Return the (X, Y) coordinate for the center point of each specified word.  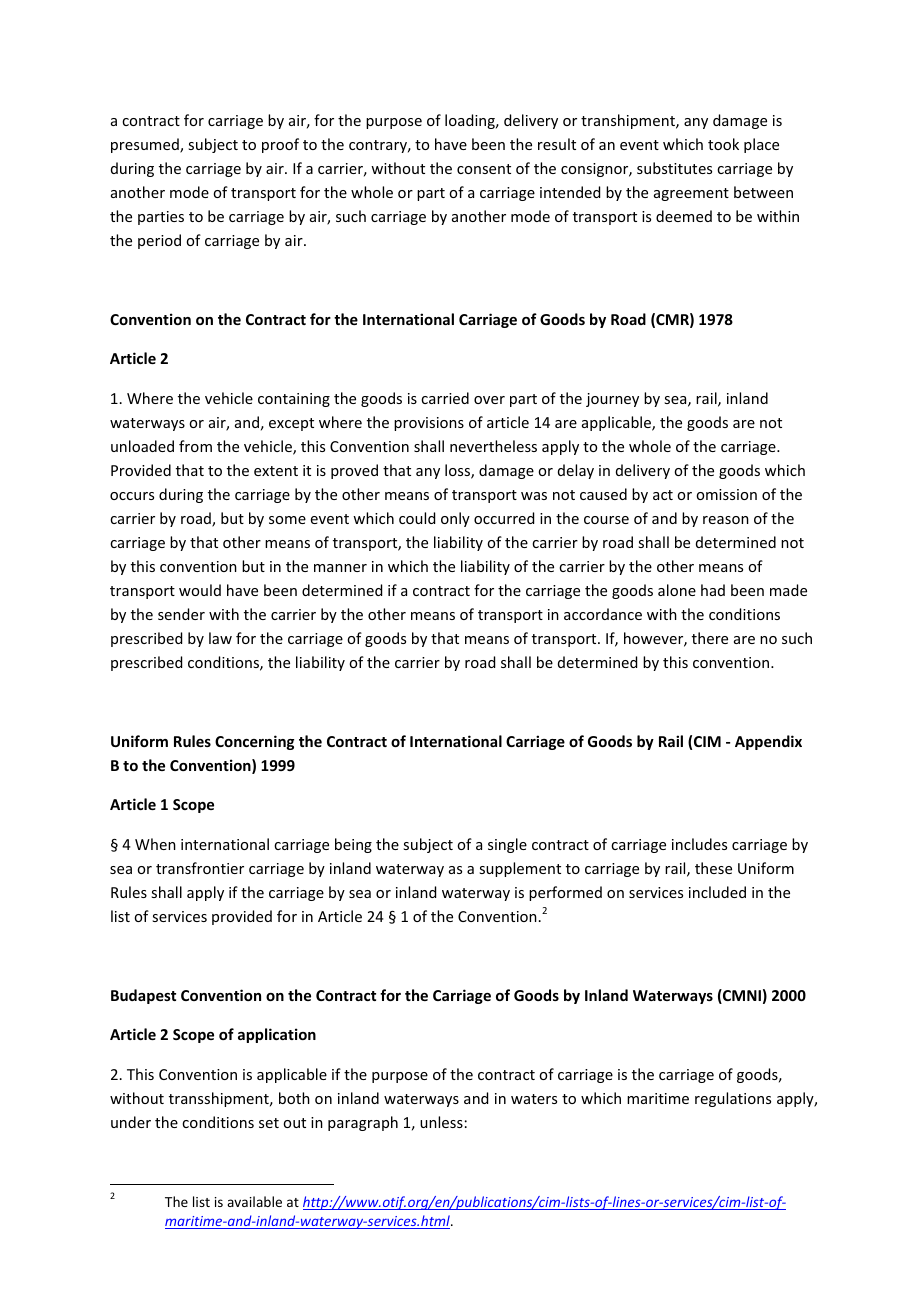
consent (484, 169)
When (155, 844)
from (195, 446)
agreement (691, 194)
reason (726, 520)
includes (699, 844)
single (507, 845)
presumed (146, 145)
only (455, 519)
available (254, 1201)
